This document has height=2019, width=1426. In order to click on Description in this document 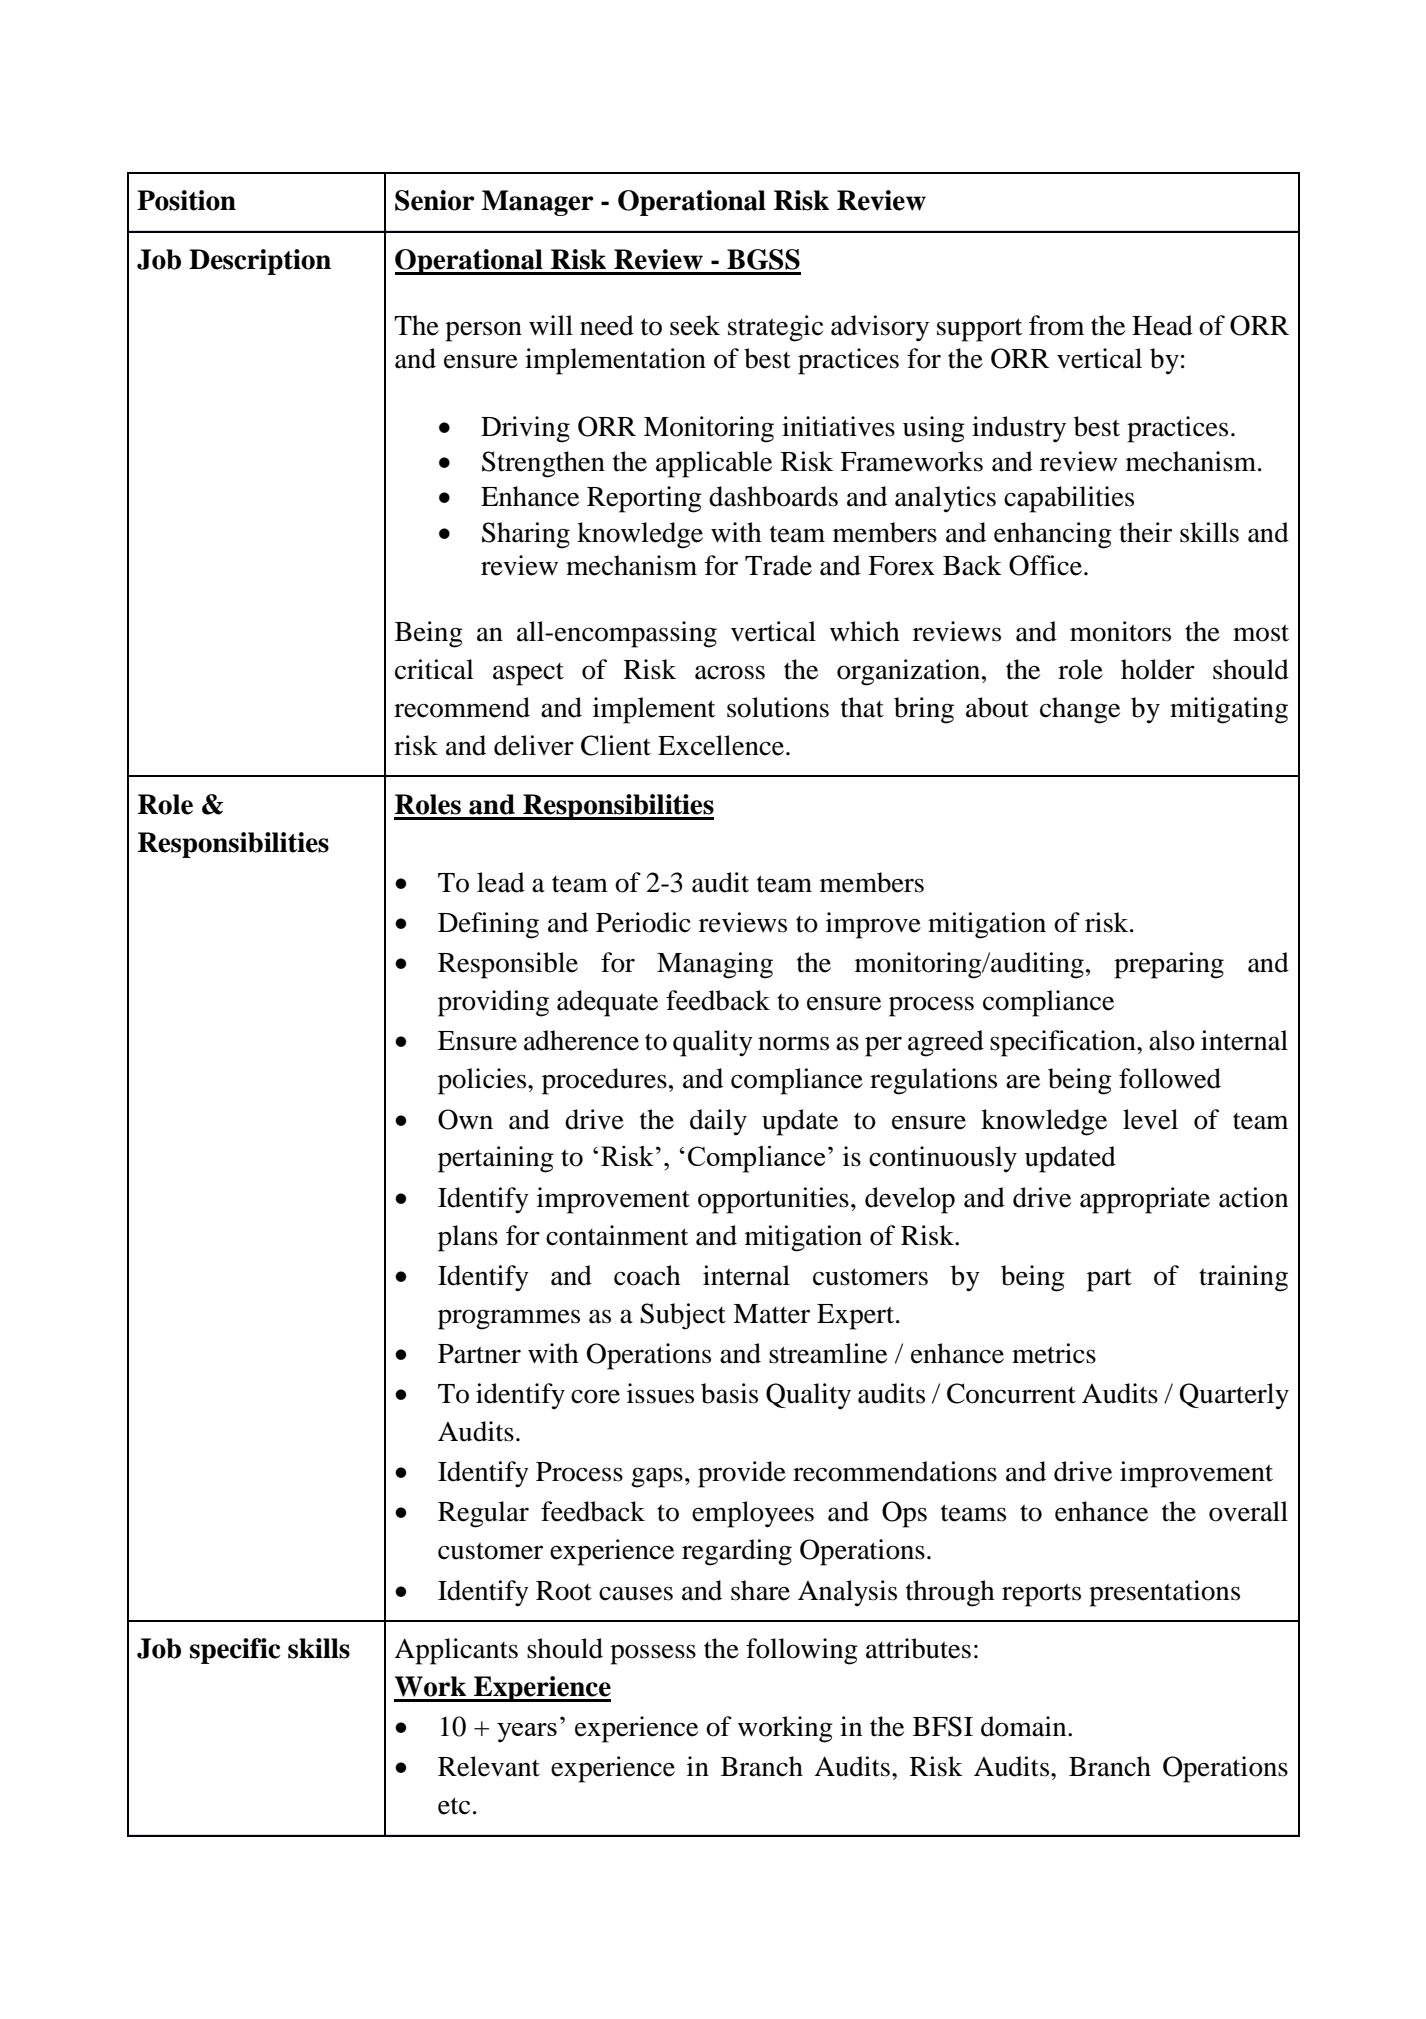, I will do `click(260, 262)`.
